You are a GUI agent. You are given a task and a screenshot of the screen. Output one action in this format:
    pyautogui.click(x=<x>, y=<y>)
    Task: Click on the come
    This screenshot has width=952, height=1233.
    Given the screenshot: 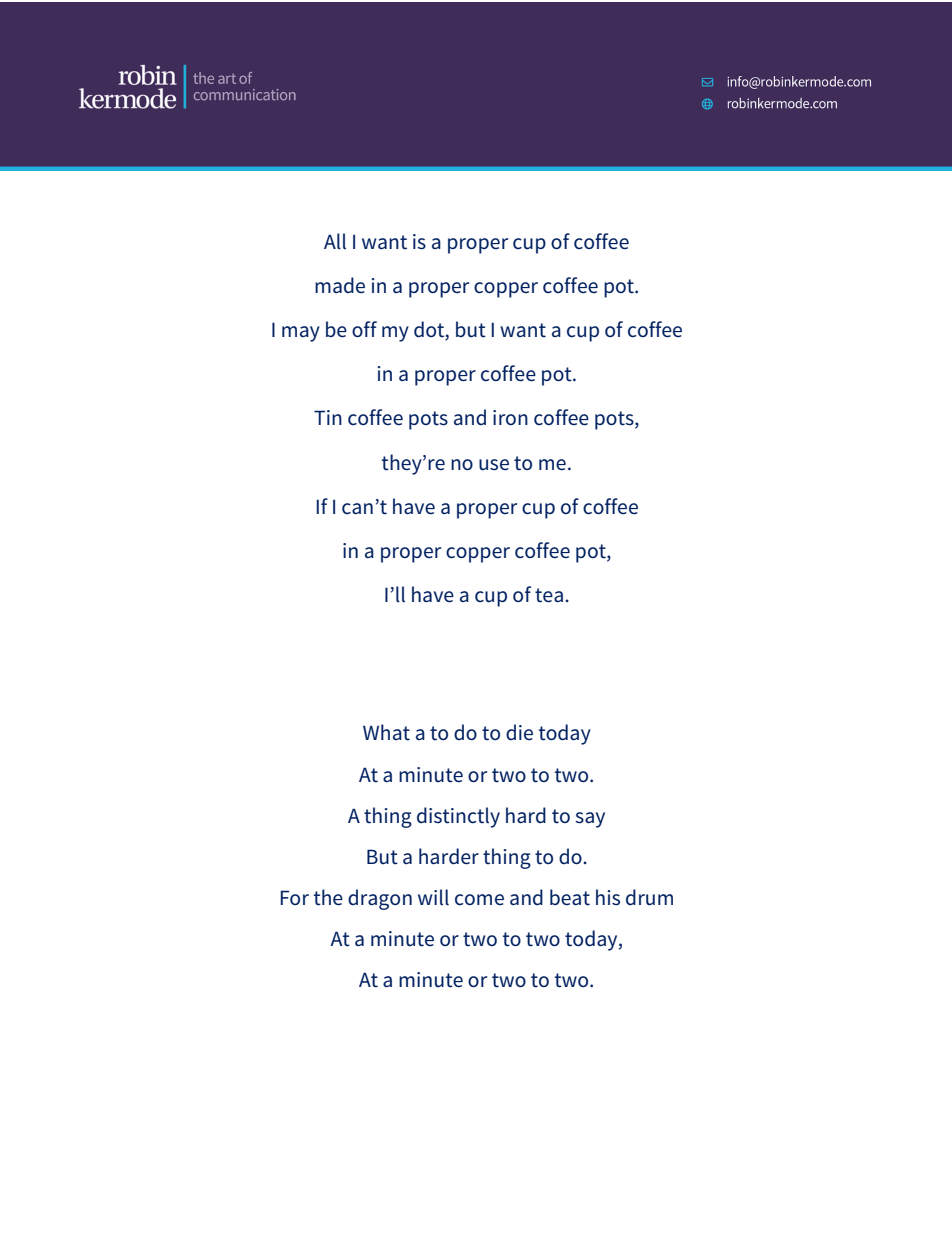 What is the action you would take?
    pyautogui.click(x=479, y=900)
